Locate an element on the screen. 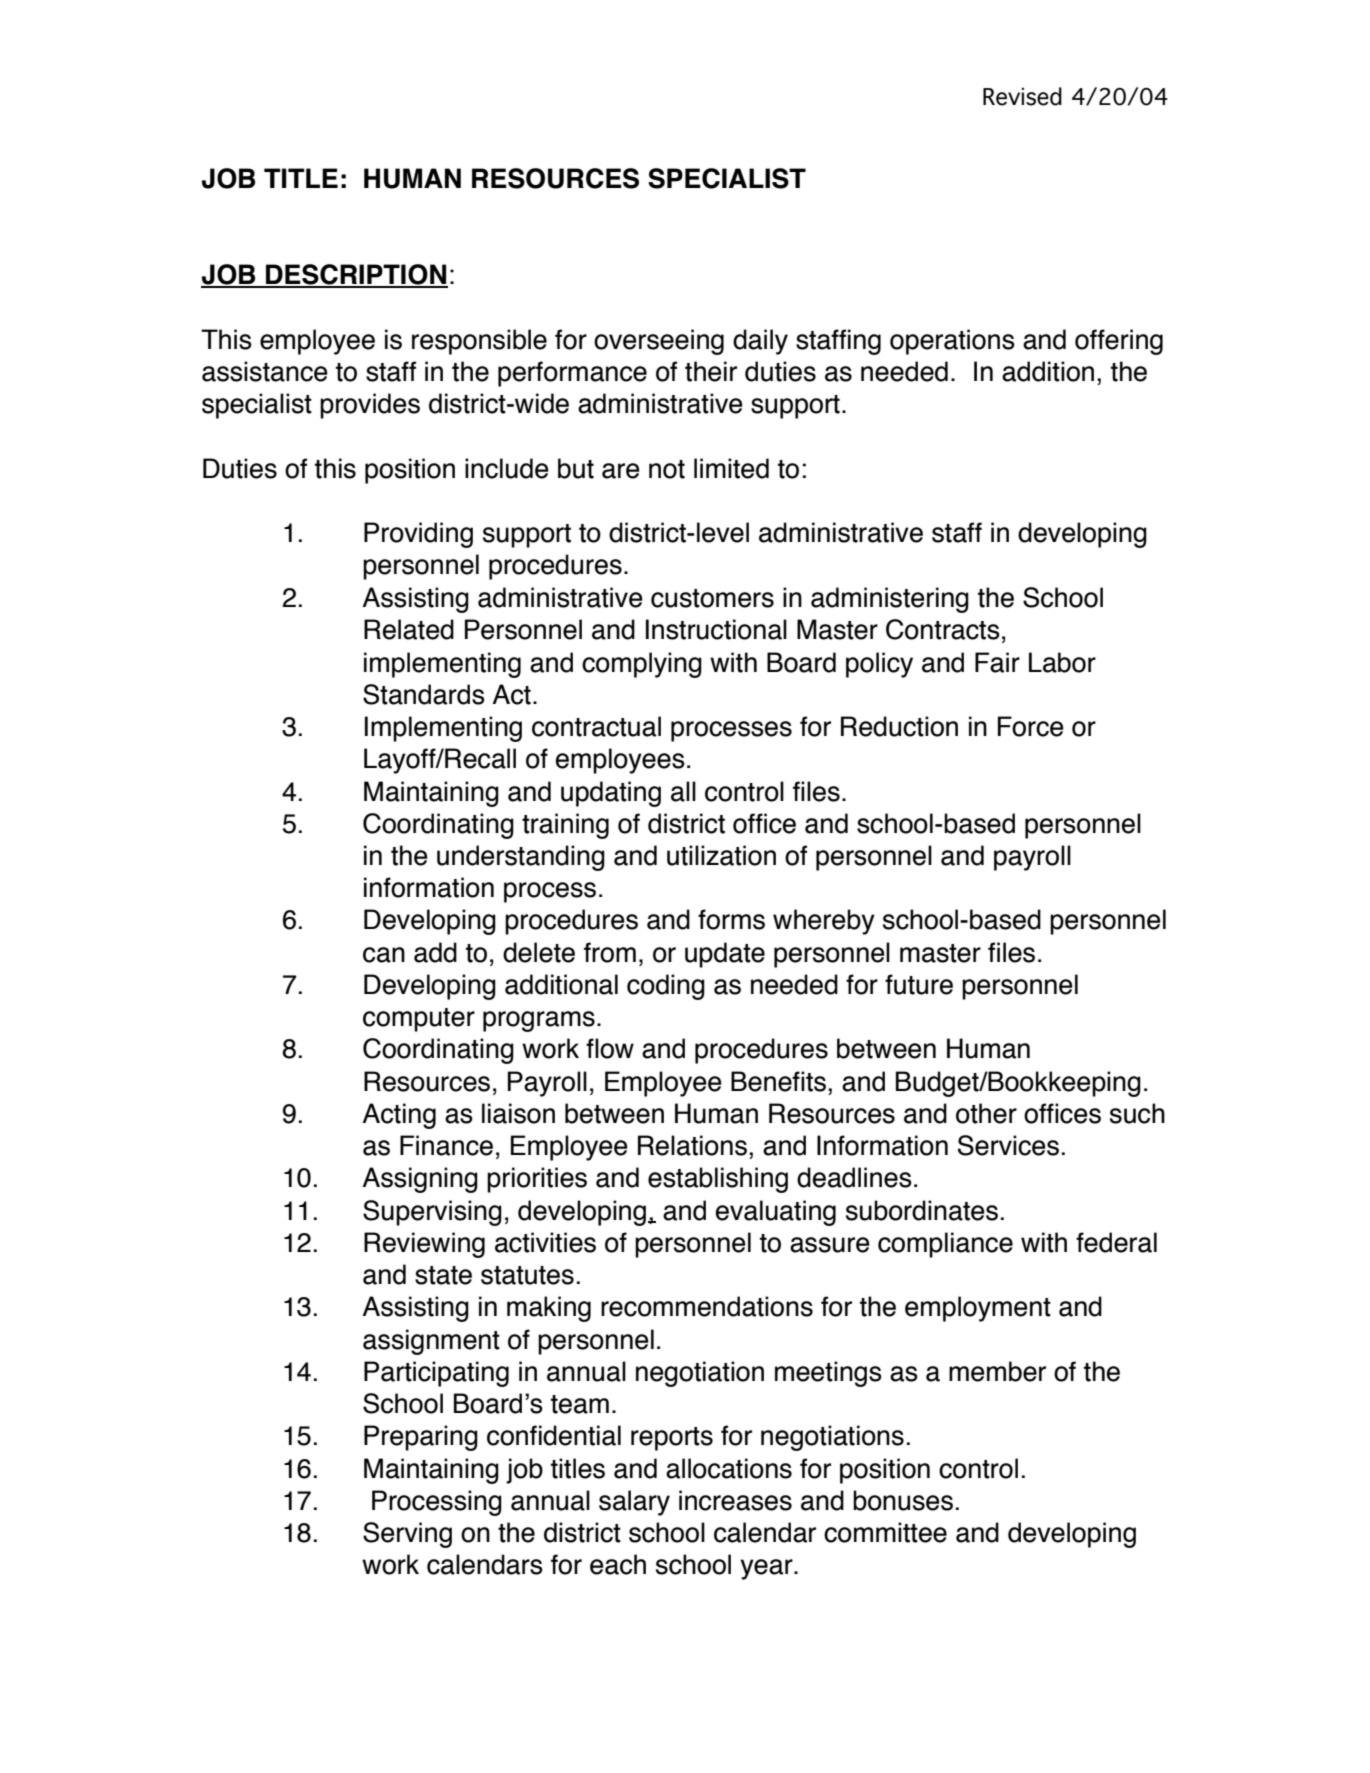 Image resolution: width=1370 pixels, height=1773 pixels. customers is located at coordinates (712, 598).
